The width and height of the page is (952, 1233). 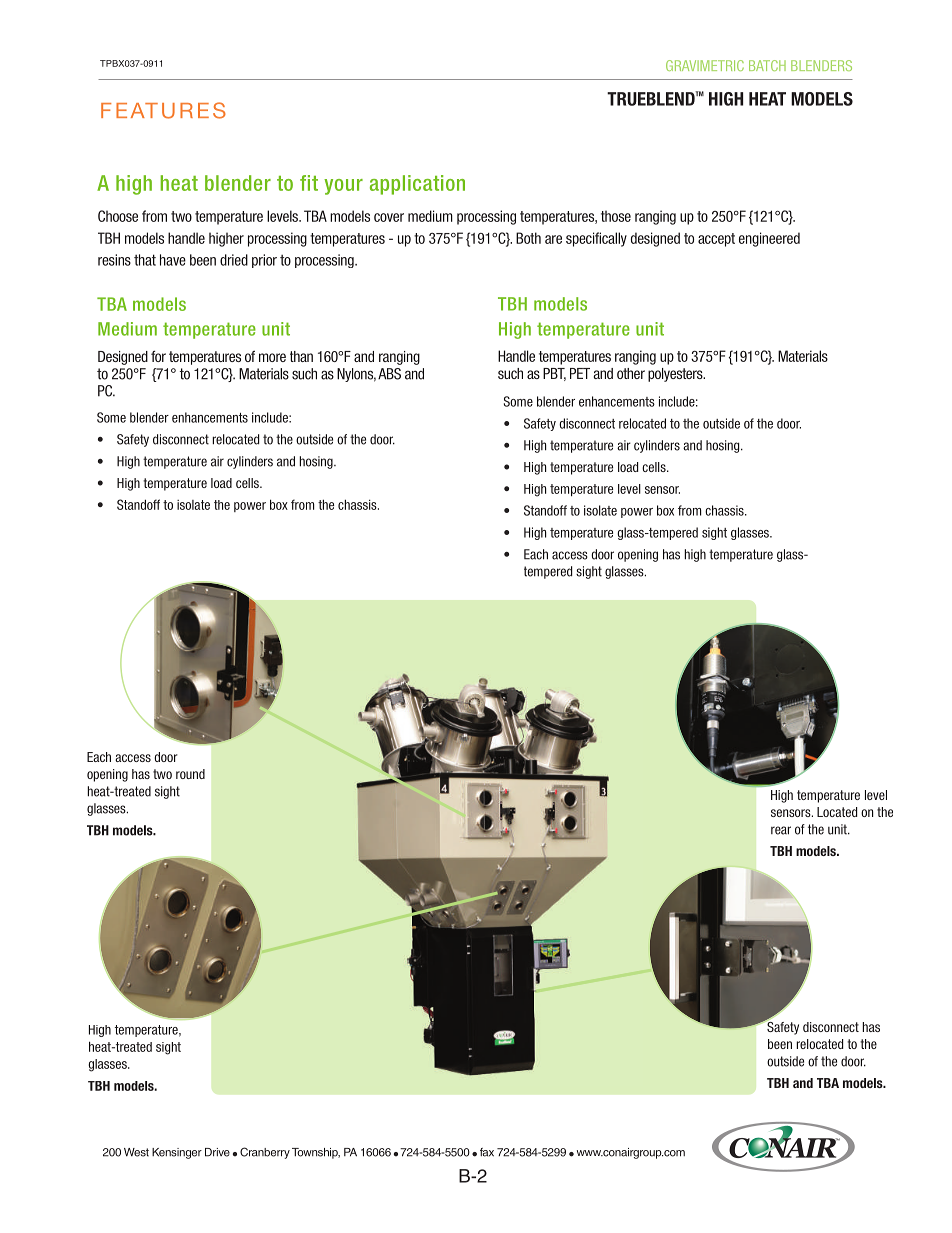 I want to click on PET, so click(x=580, y=373).
